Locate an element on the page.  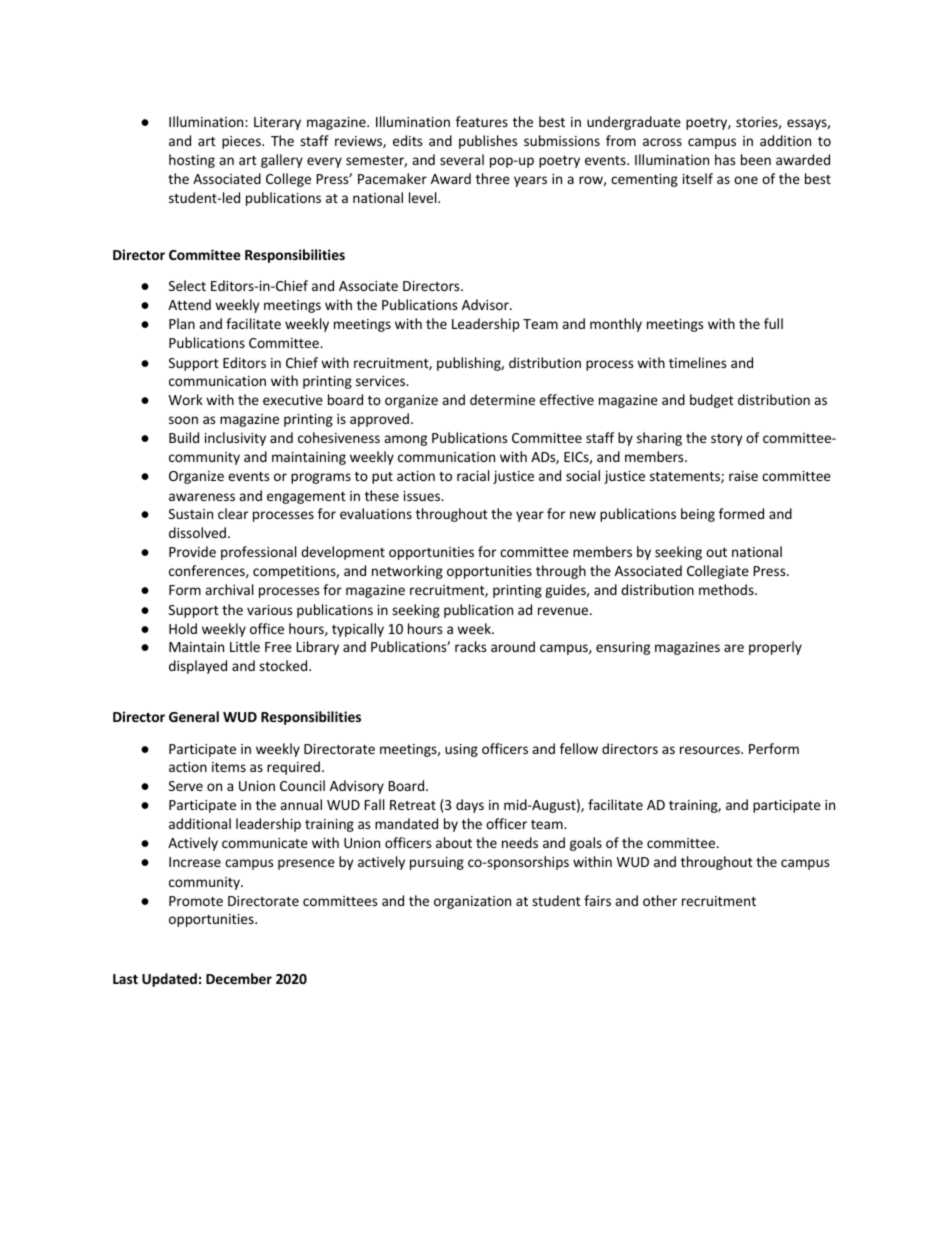
services is located at coordinates (382, 381).
